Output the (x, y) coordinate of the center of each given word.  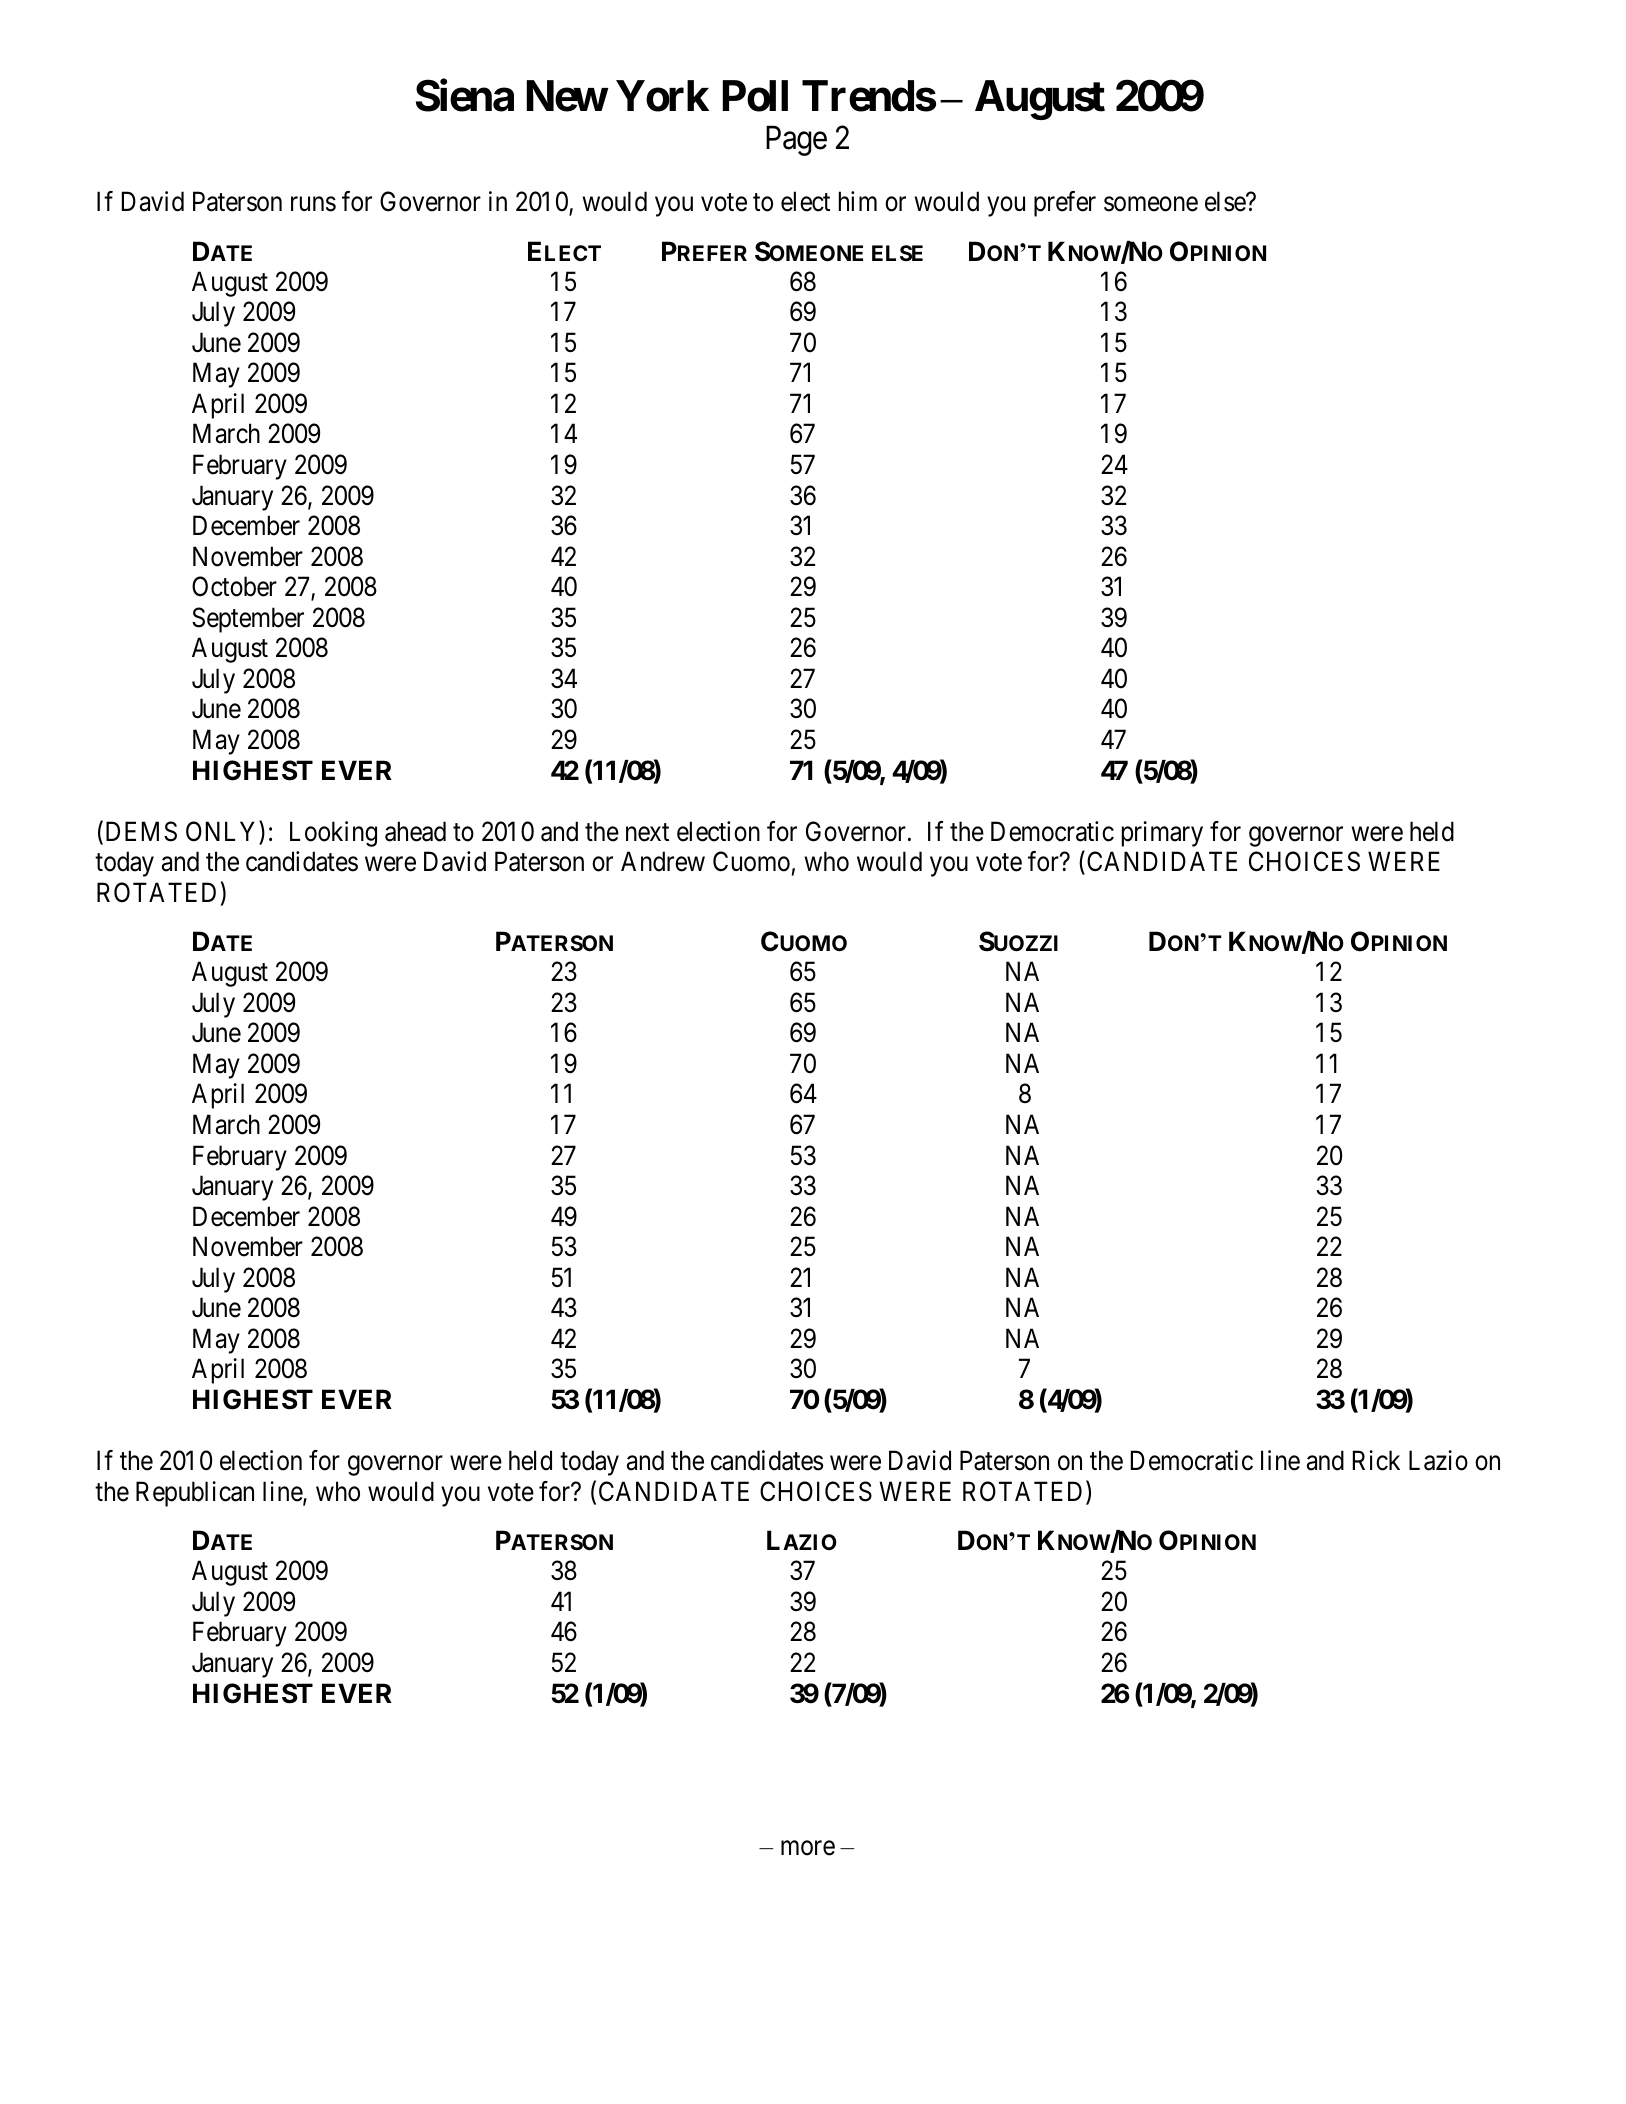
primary (1162, 834)
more (808, 1848)
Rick (1376, 1460)
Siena (465, 95)
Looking (333, 834)
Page (796, 141)
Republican (195, 1494)
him (858, 201)
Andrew (663, 861)
